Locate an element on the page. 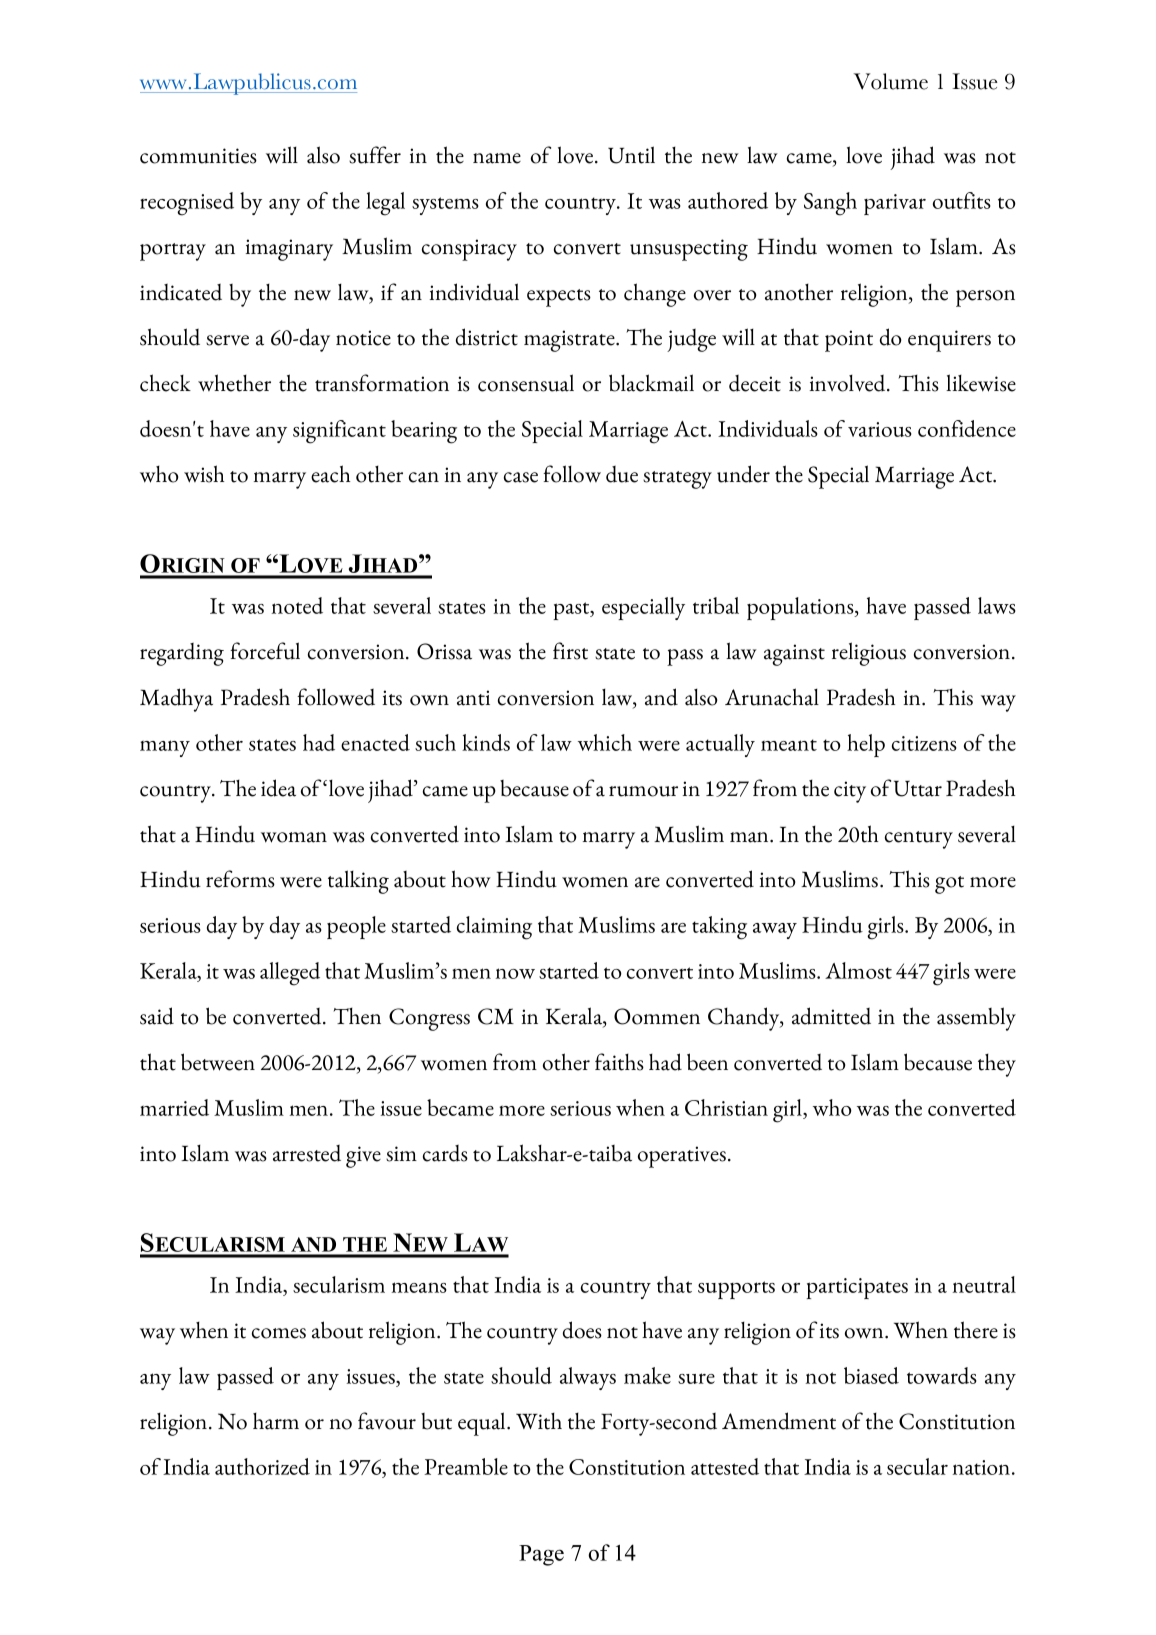 This page has width=1156, height=1635. authorized is located at coordinates (262, 1466).
